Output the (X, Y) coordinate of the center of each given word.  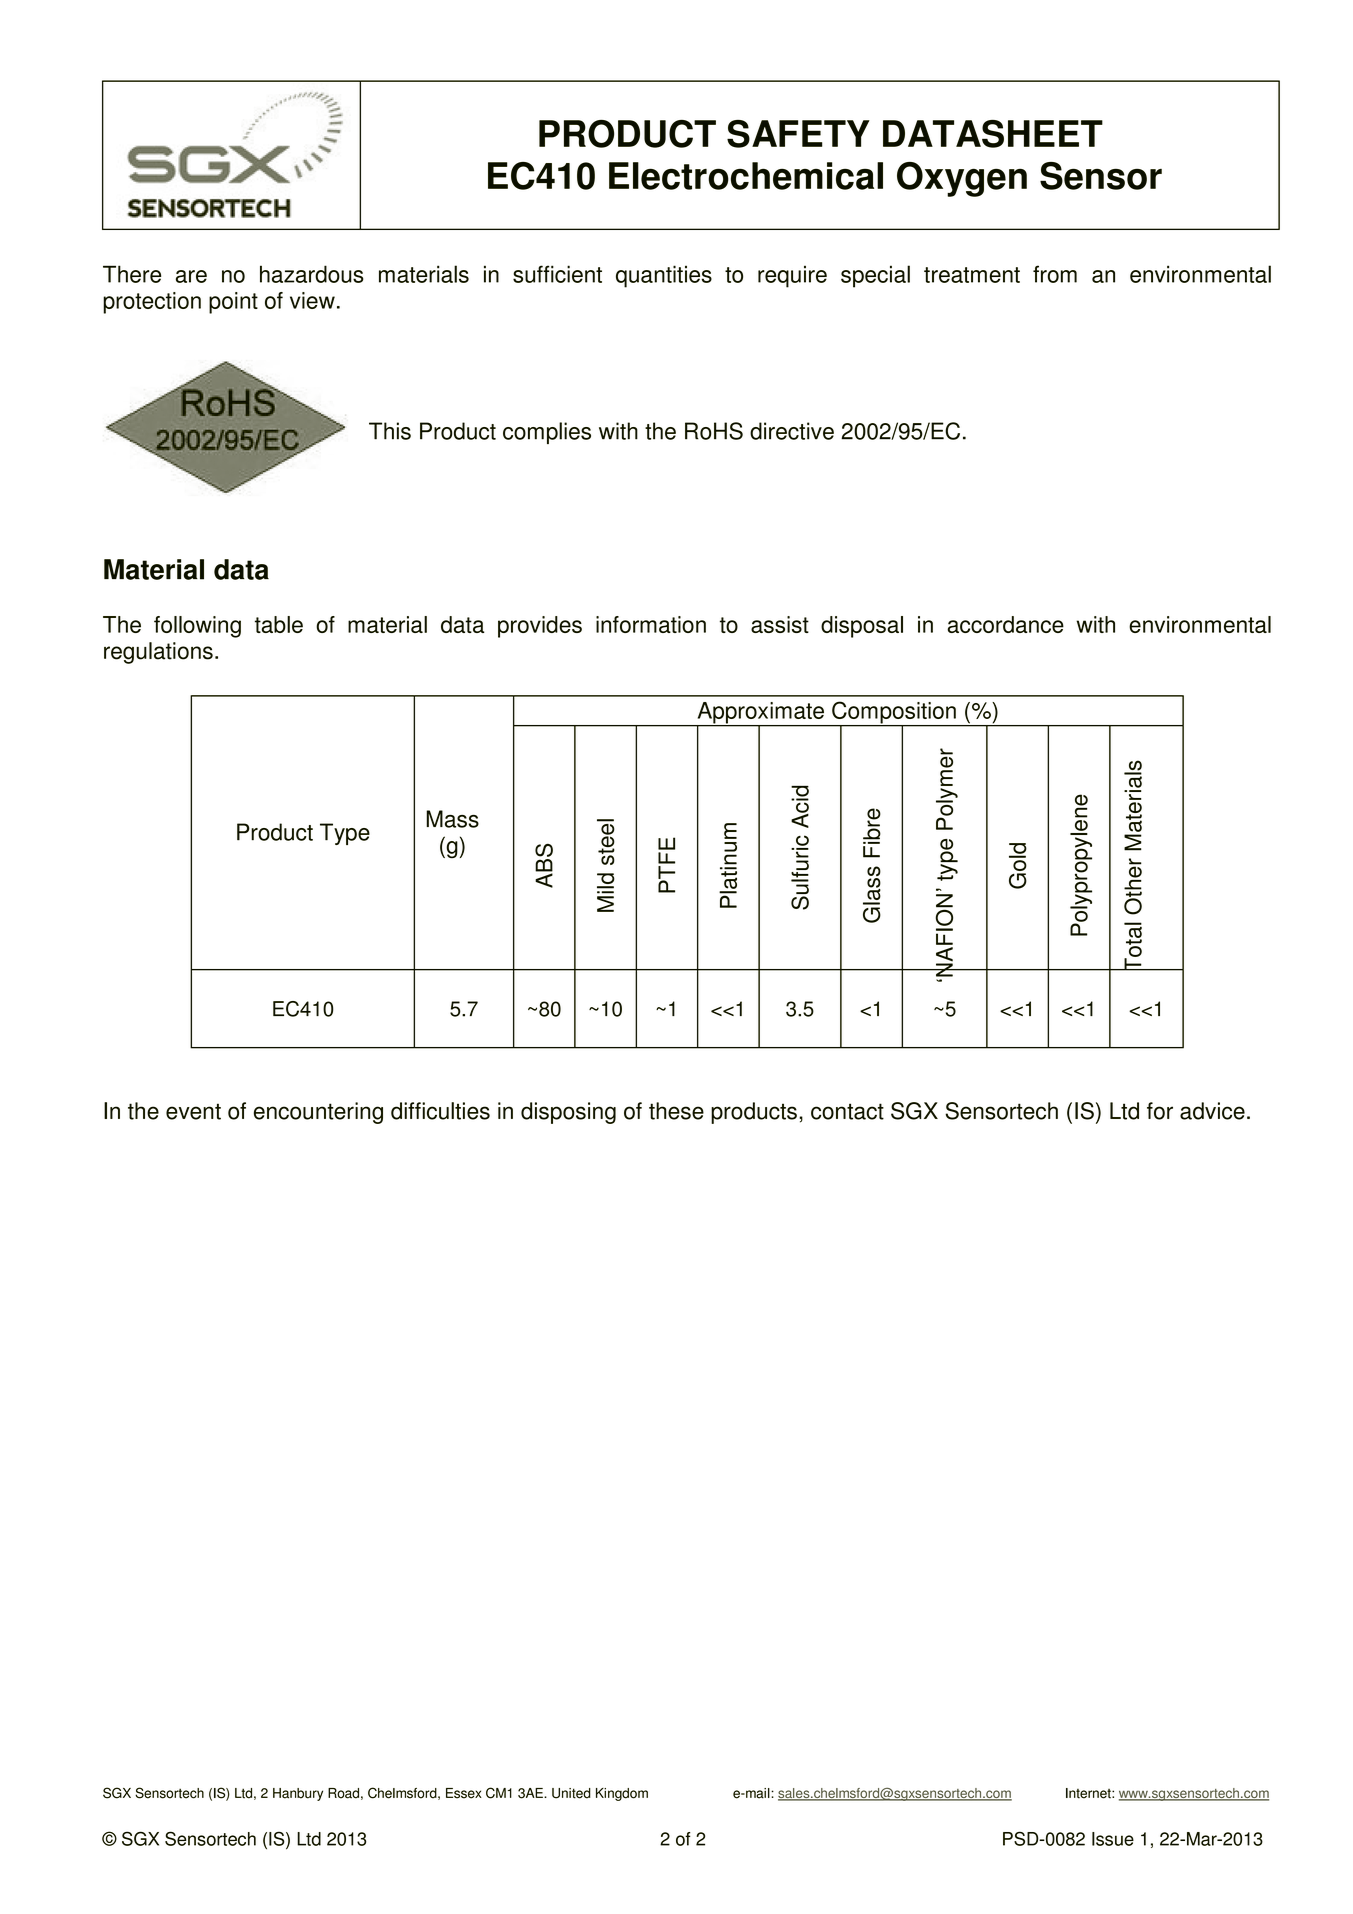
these (676, 1111)
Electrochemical (746, 176)
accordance (1005, 624)
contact (847, 1111)
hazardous (312, 274)
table (279, 624)
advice (1212, 1111)
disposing (568, 1113)
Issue (1113, 1839)
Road (343, 1793)
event (193, 1111)
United (571, 1793)
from (1055, 274)
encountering (318, 1113)
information (651, 624)
